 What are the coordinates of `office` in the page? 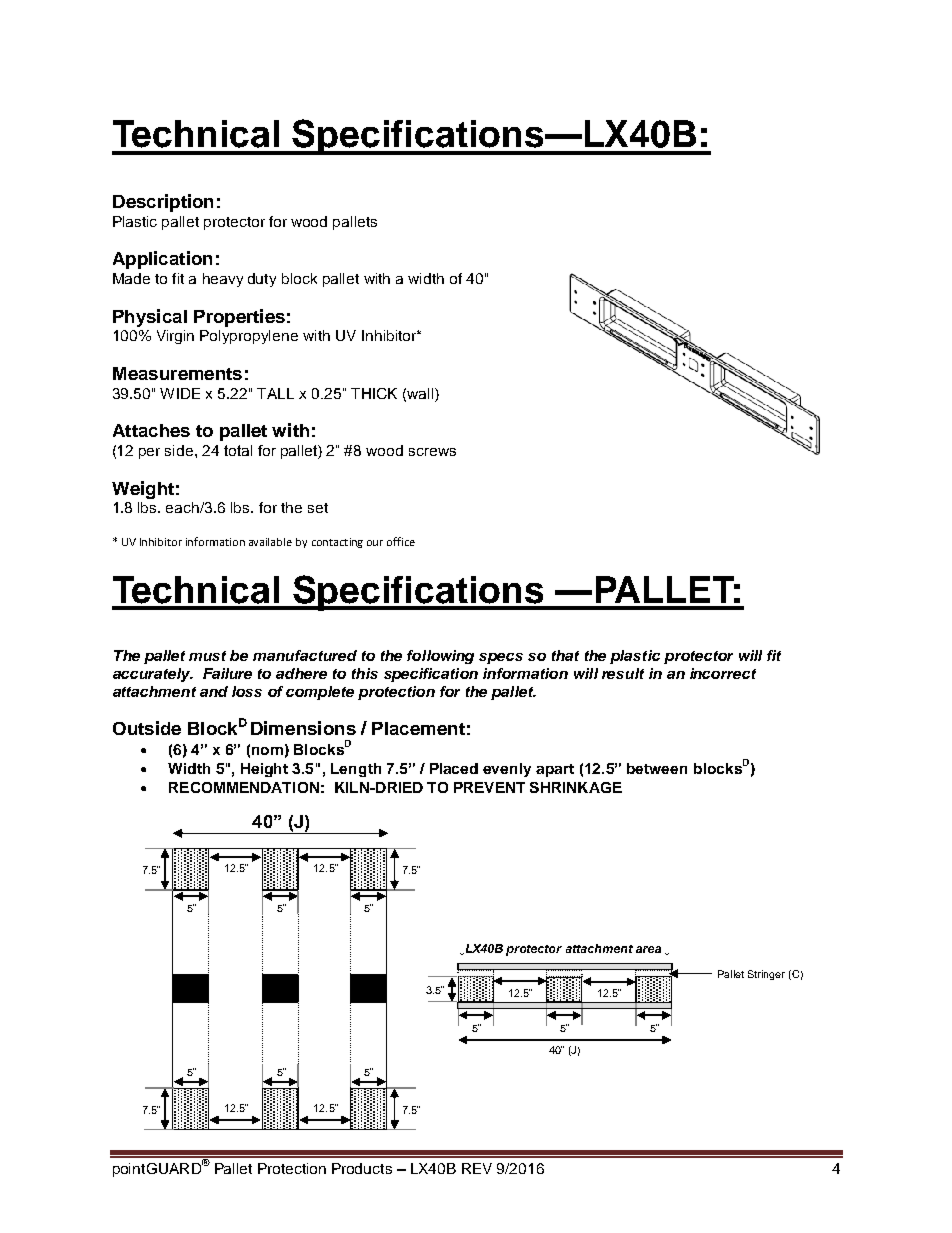 It's located at (401, 541).
